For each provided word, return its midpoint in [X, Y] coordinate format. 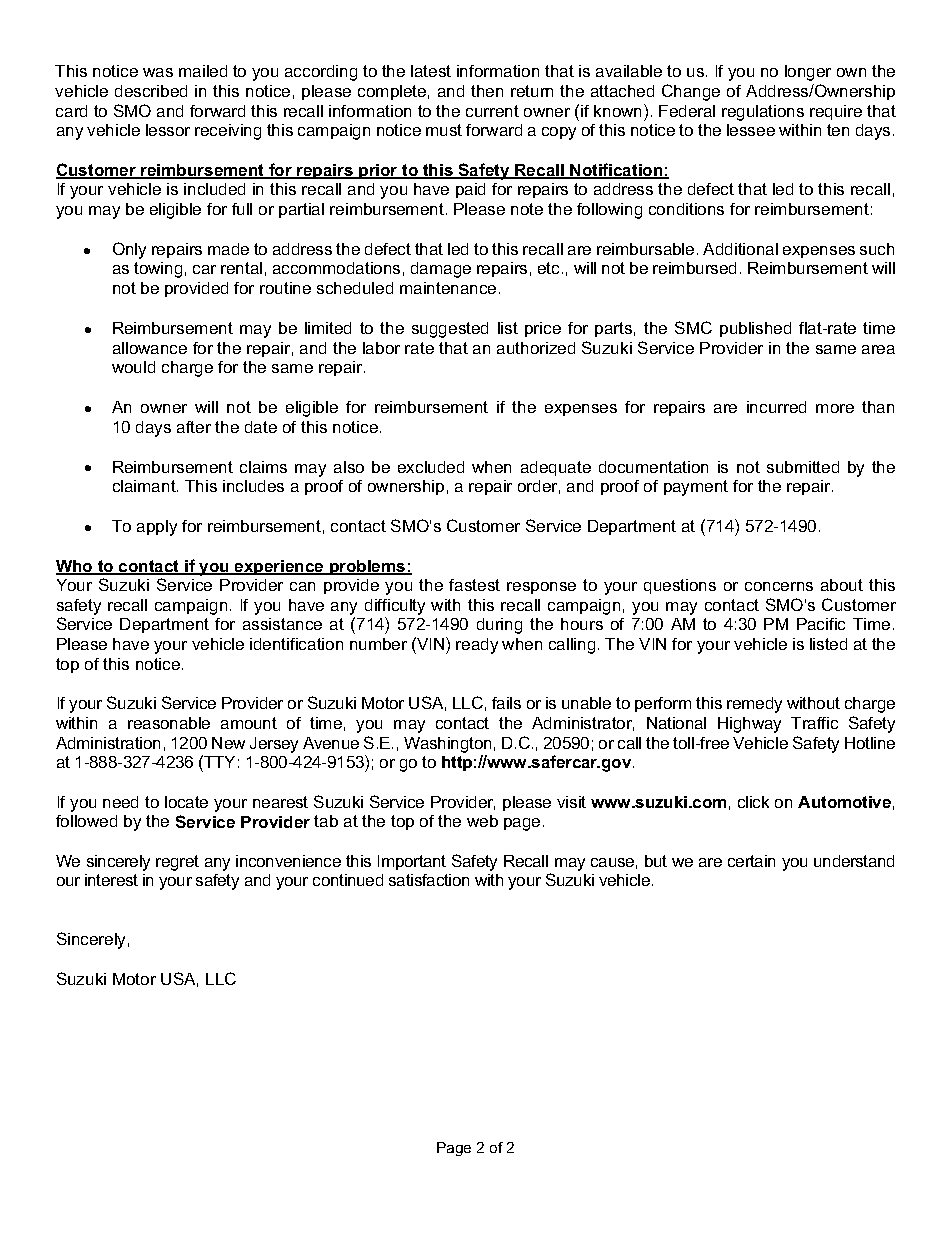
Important [412, 862]
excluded [431, 467]
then [487, 91]
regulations [763, 113]
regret [177, 863]
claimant [145, 486]
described [151, 91]
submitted [803, 467]
